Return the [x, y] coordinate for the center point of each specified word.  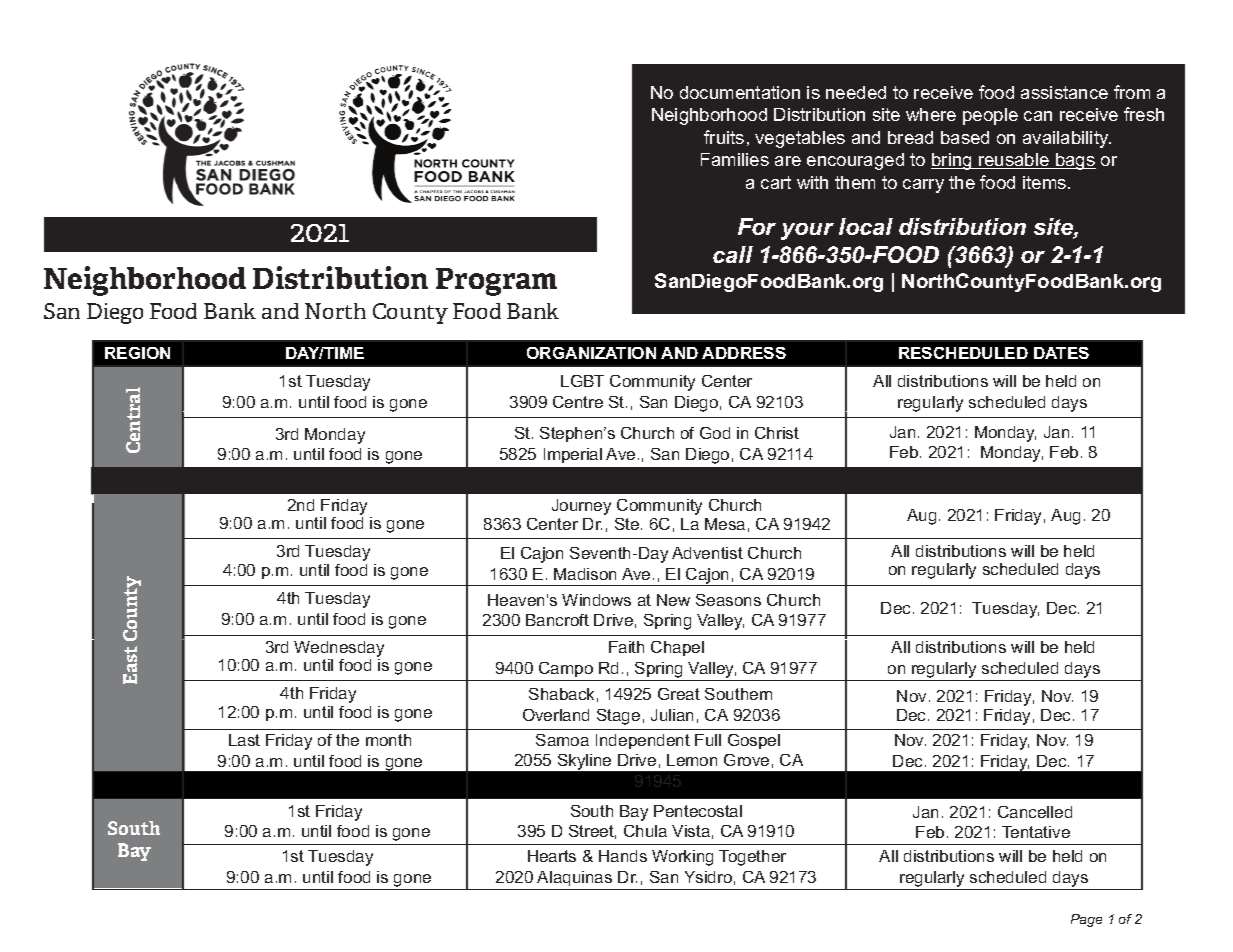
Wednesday [339, 650]
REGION [137, 353]
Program [496, 282]
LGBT [582, 381]
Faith [626, 647]
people [990, 116]
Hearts [552, 856]
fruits [724, 137]
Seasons [728, 600]
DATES [1061, 353]
